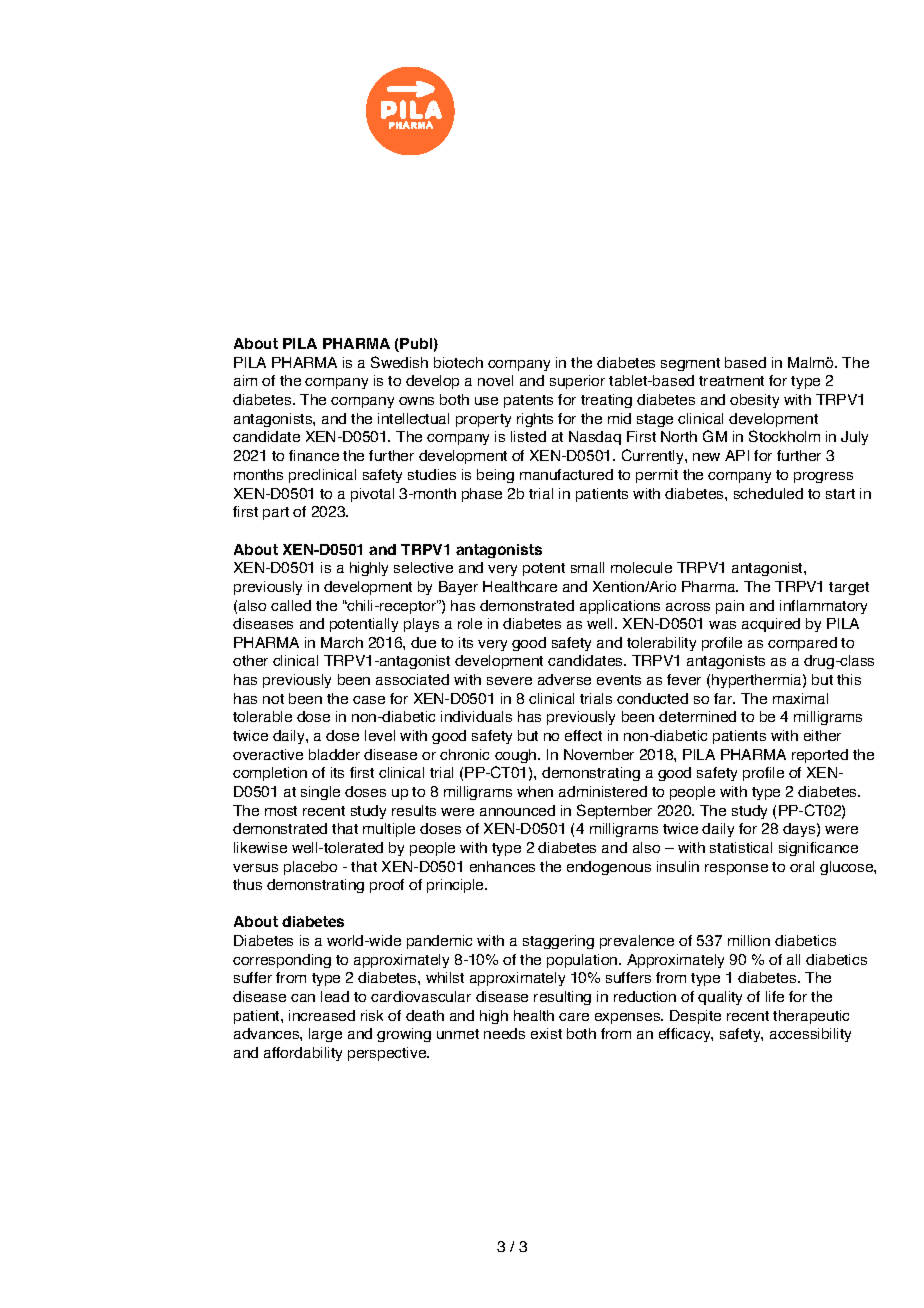 The height and width of the document is (1308, 924). What do you see at coordinates (564, 679) in the document?
I see `adverse` at bounding box center [564, 679].
